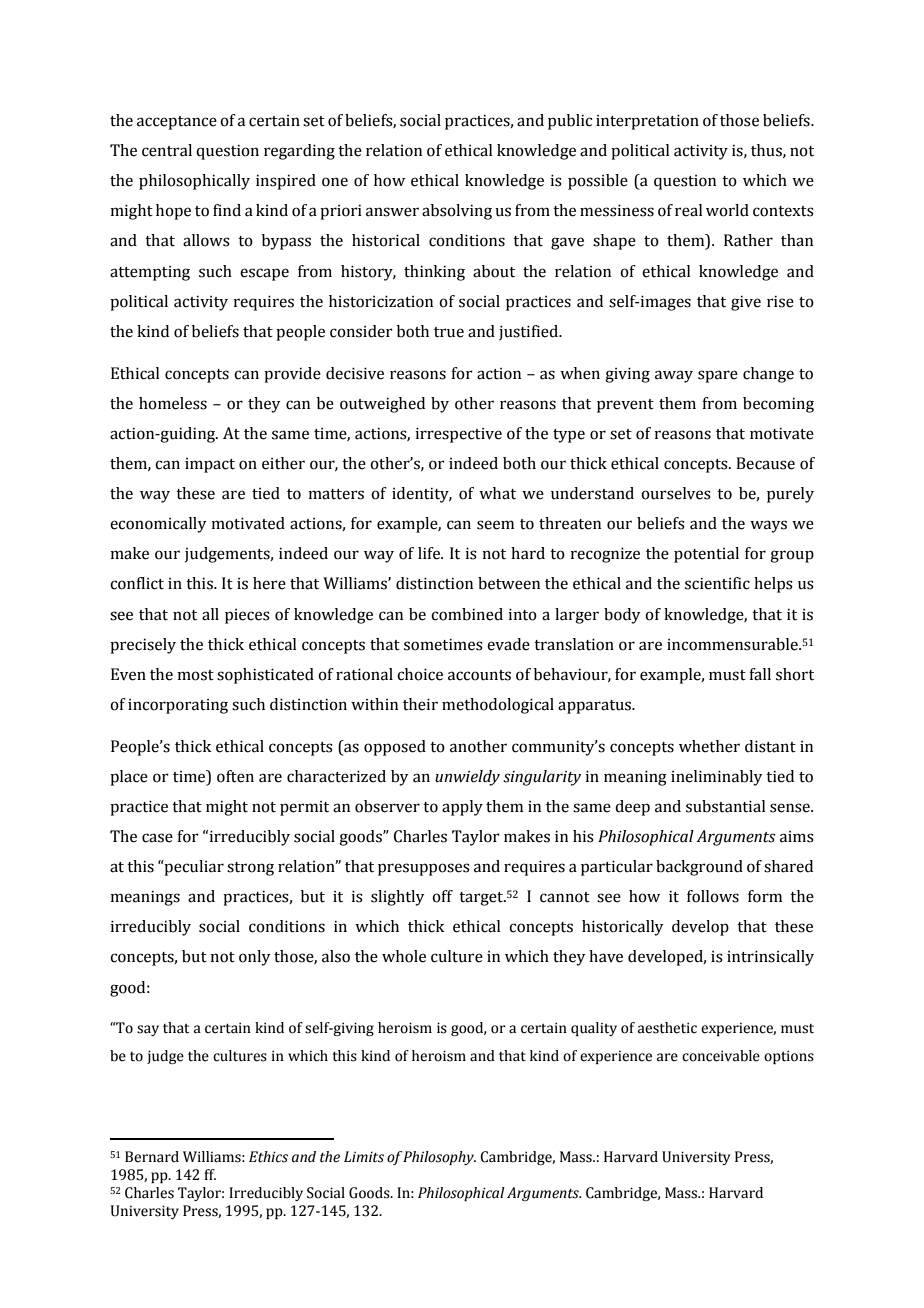  What do you see at coordinates (442, 896) in the document?
I see `off` at bounding box center [442, 896].
